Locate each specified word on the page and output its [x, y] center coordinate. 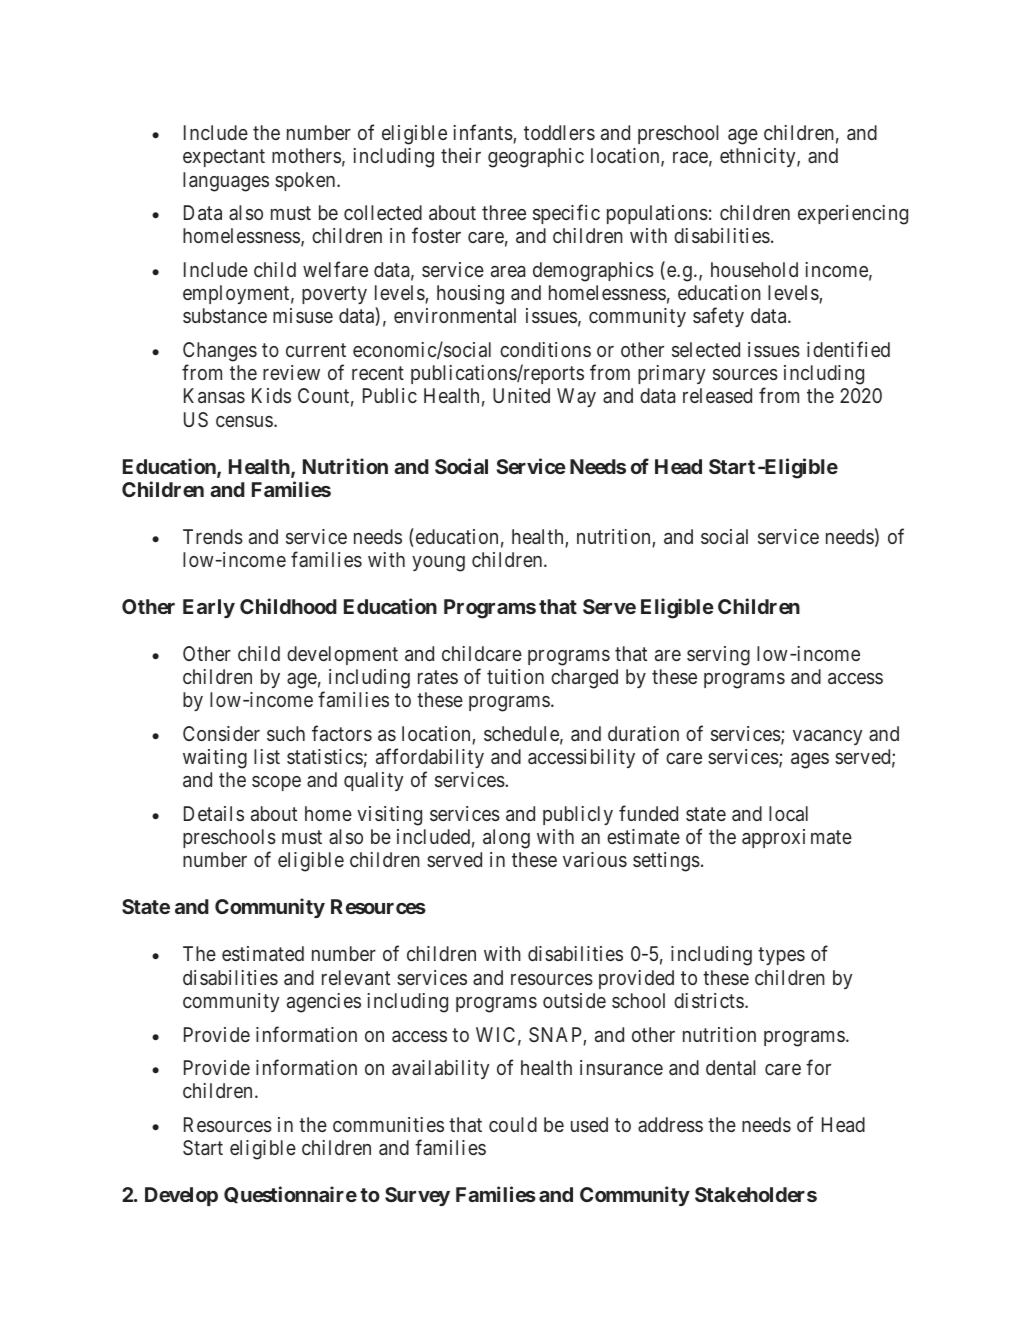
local [788, 813]
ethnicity [759, 157]
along [506, 839]
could [513, 1124]
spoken [306, 181]
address [670, 1124]
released [717, 395]
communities [388, 1124]
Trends [213, 536]
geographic [536, 158]
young [438, 564]
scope [276, 783]
